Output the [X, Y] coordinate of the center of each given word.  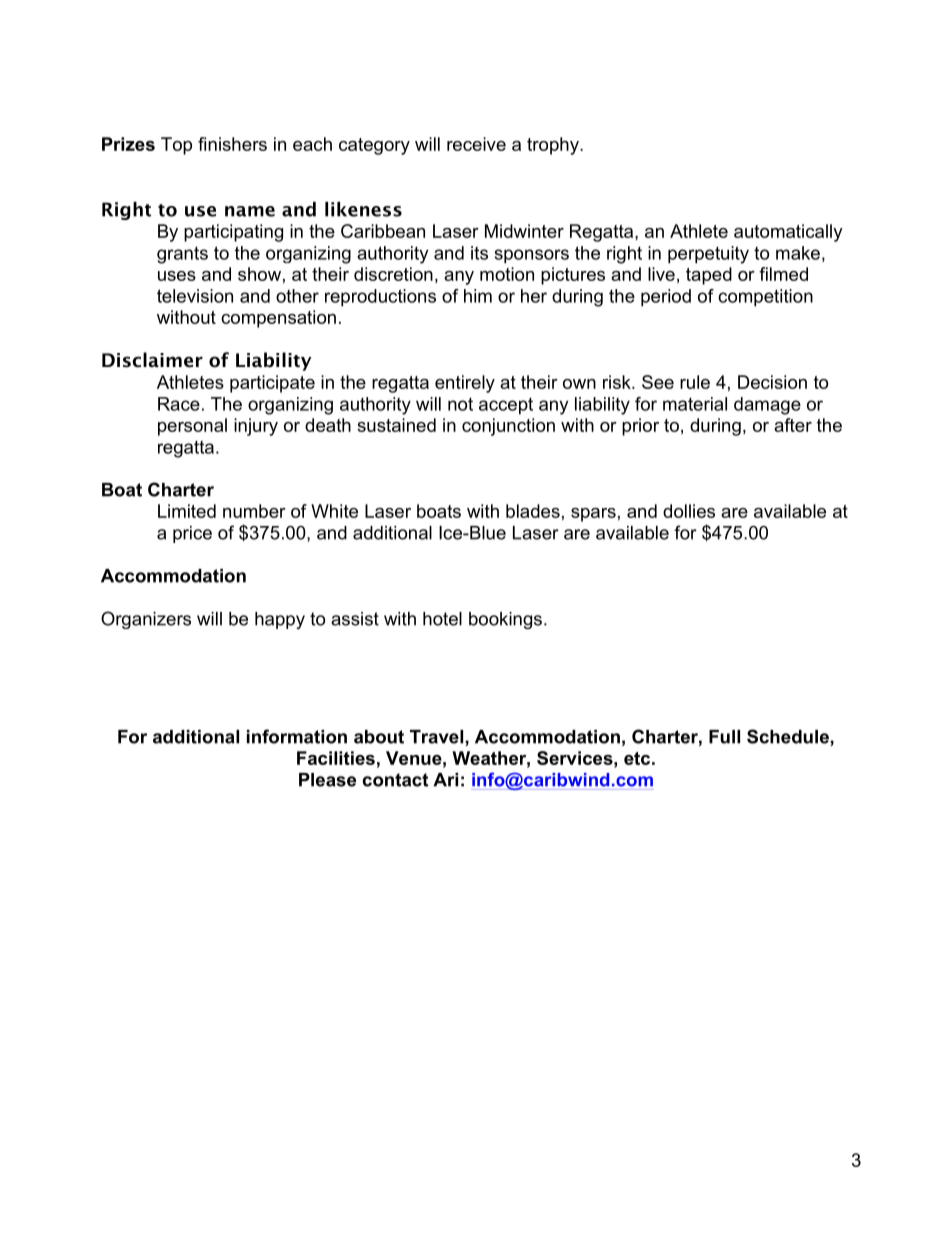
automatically [788, 233]
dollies [689, 511]
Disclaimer [152, 360]
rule [695, 382]
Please [327, 780]
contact [395, 780]
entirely [465, 384]
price [192, 534]
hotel [442, 619]
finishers [232, 144]
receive [476, 144]
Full [724, 737]
